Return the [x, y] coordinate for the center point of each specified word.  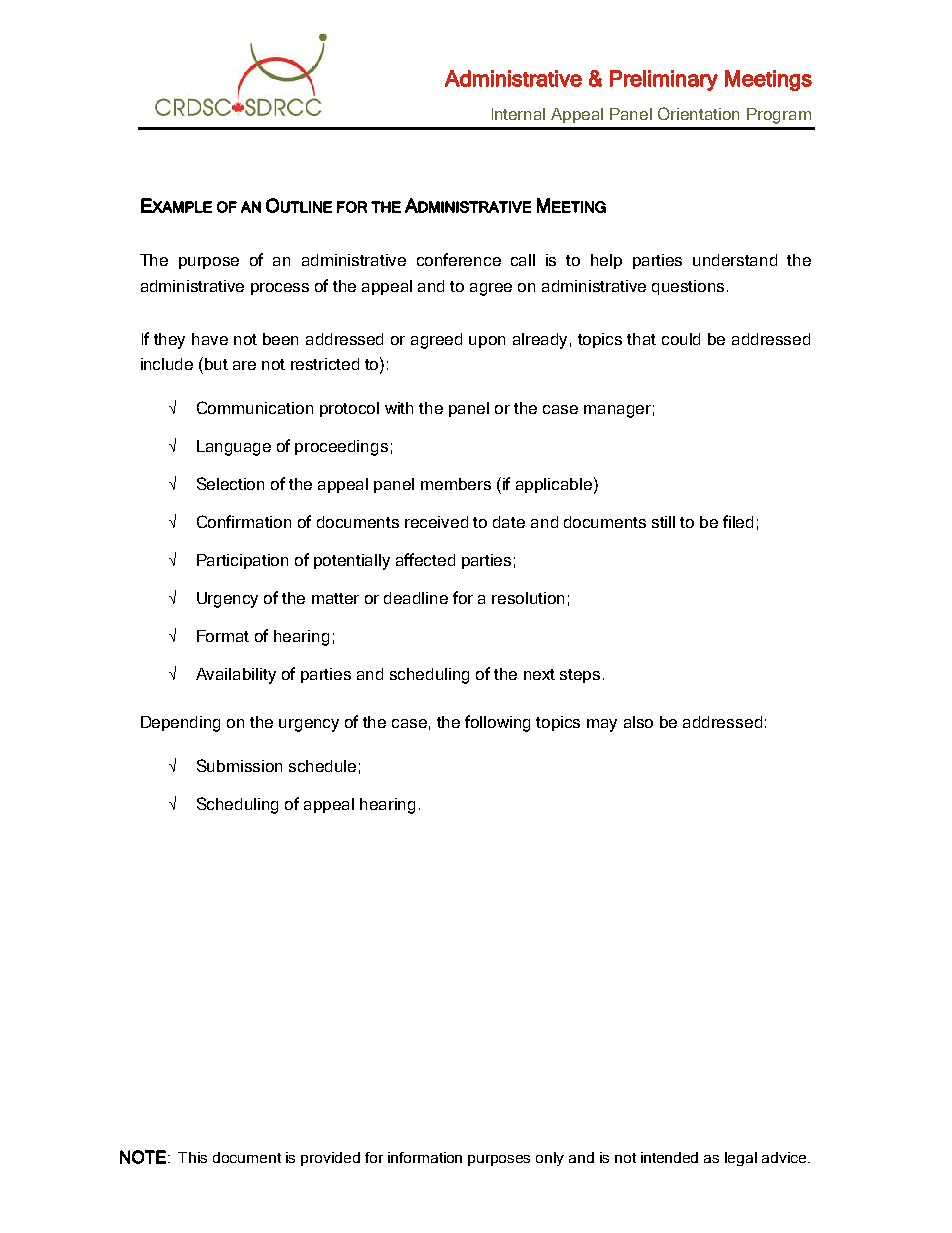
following [497, 723]
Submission [239, 765]
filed [738, 521]
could [681, 339]
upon [487, 342]
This [192, 1157]
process [280, 289]
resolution [528, 598]
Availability [236, 676]
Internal [518, 114]
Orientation [698, 113]
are [244, 365]
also [638, 722]
